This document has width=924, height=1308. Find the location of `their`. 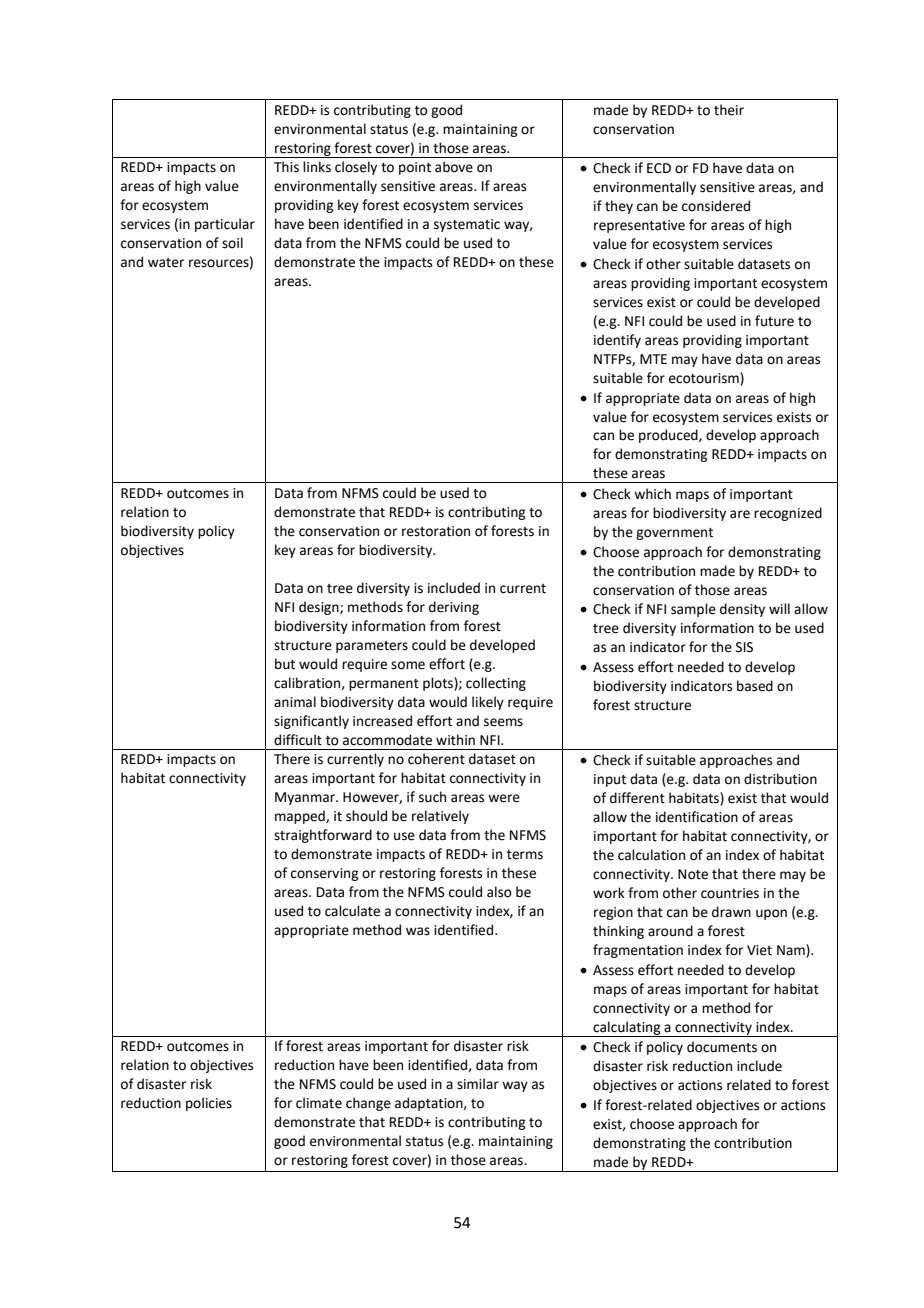

their is located at coordinates (729, 110).
